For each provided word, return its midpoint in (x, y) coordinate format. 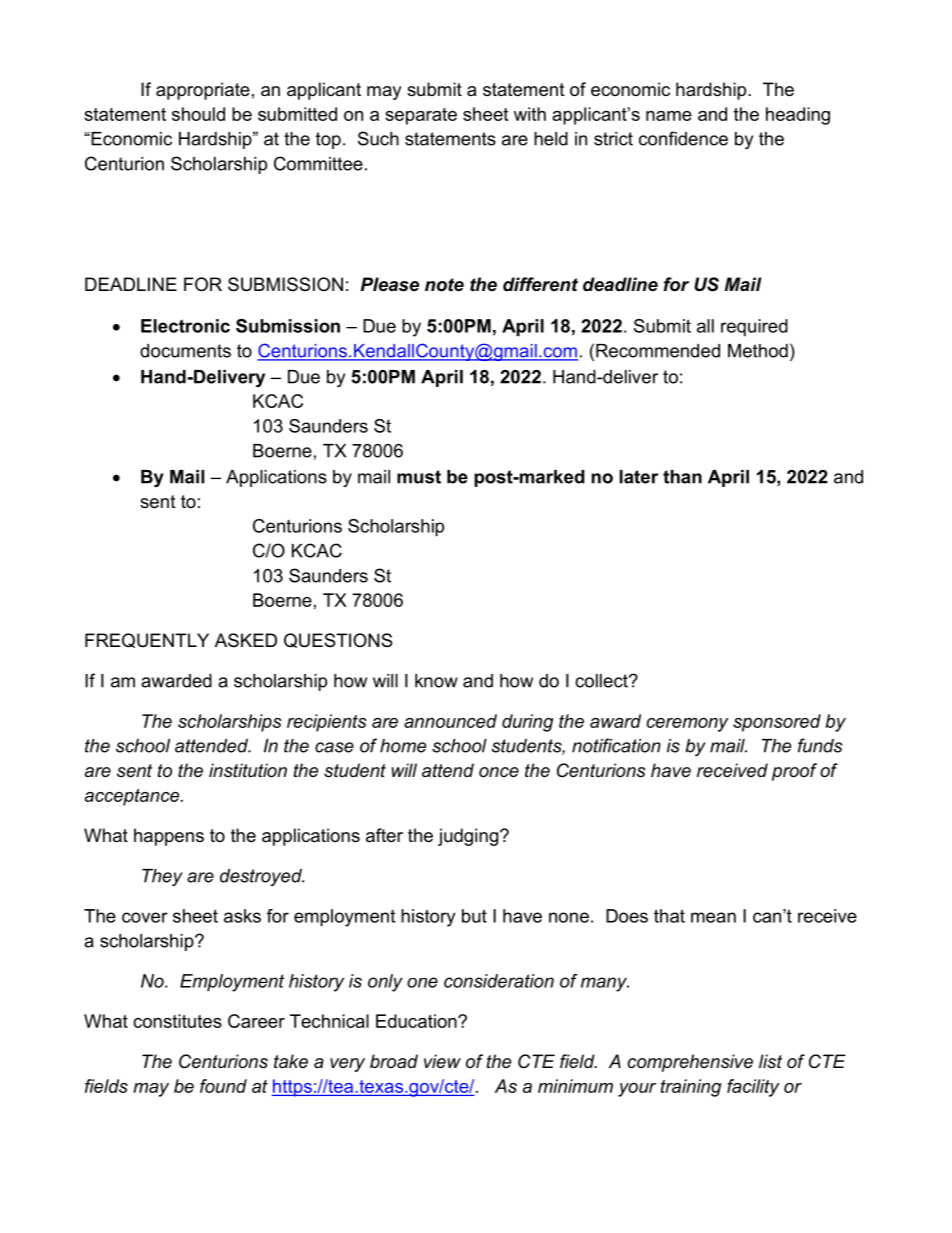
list (770, 1061)
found (223, 1086)
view (442, 1061)
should (198, 114)
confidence (683, 138)
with (530, 114)
